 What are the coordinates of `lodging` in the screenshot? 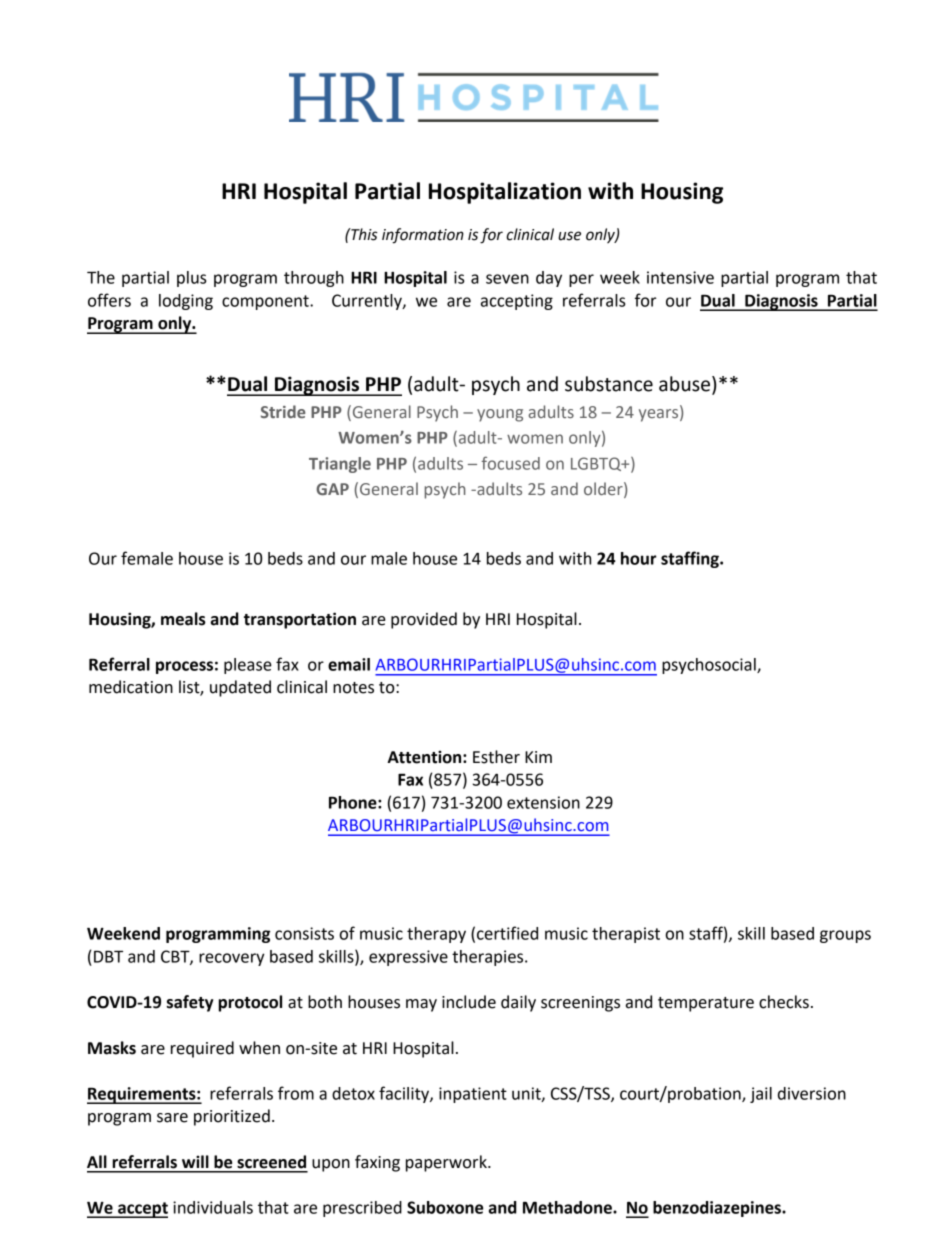 It's located at (186, 302).
